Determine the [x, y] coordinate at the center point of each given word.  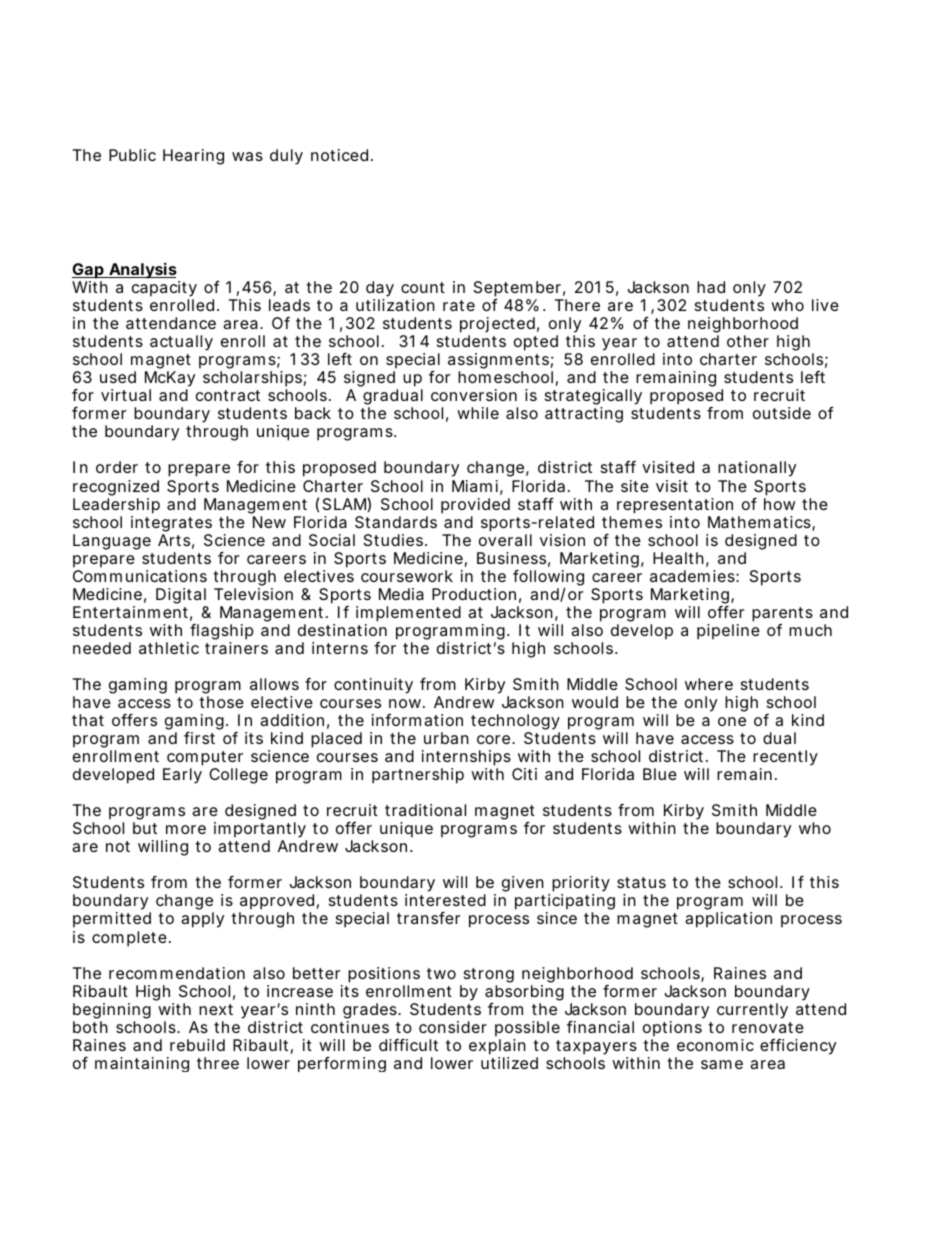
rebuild [197, 1045]
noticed [339, 155]
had [711, 287]
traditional [425, 810]
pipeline [728, 632]
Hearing [193, 157]
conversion [474, 395]
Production [474, 594]
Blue [660, 774]
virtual [126, 395]
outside [782, 413]
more [186, 829]
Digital [181, 596]
